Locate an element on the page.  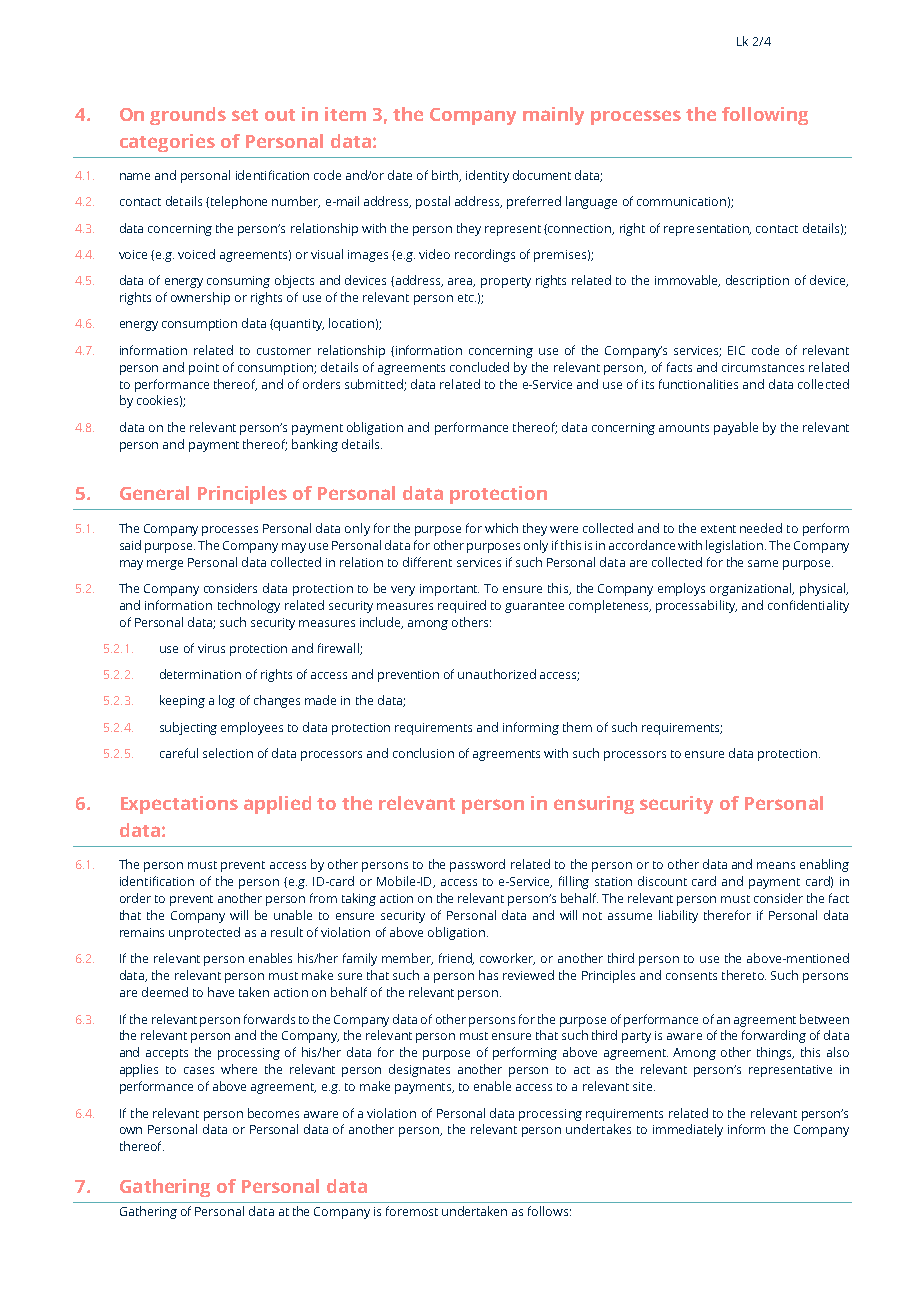
confidentiality is located at coordinates (808, 606).
